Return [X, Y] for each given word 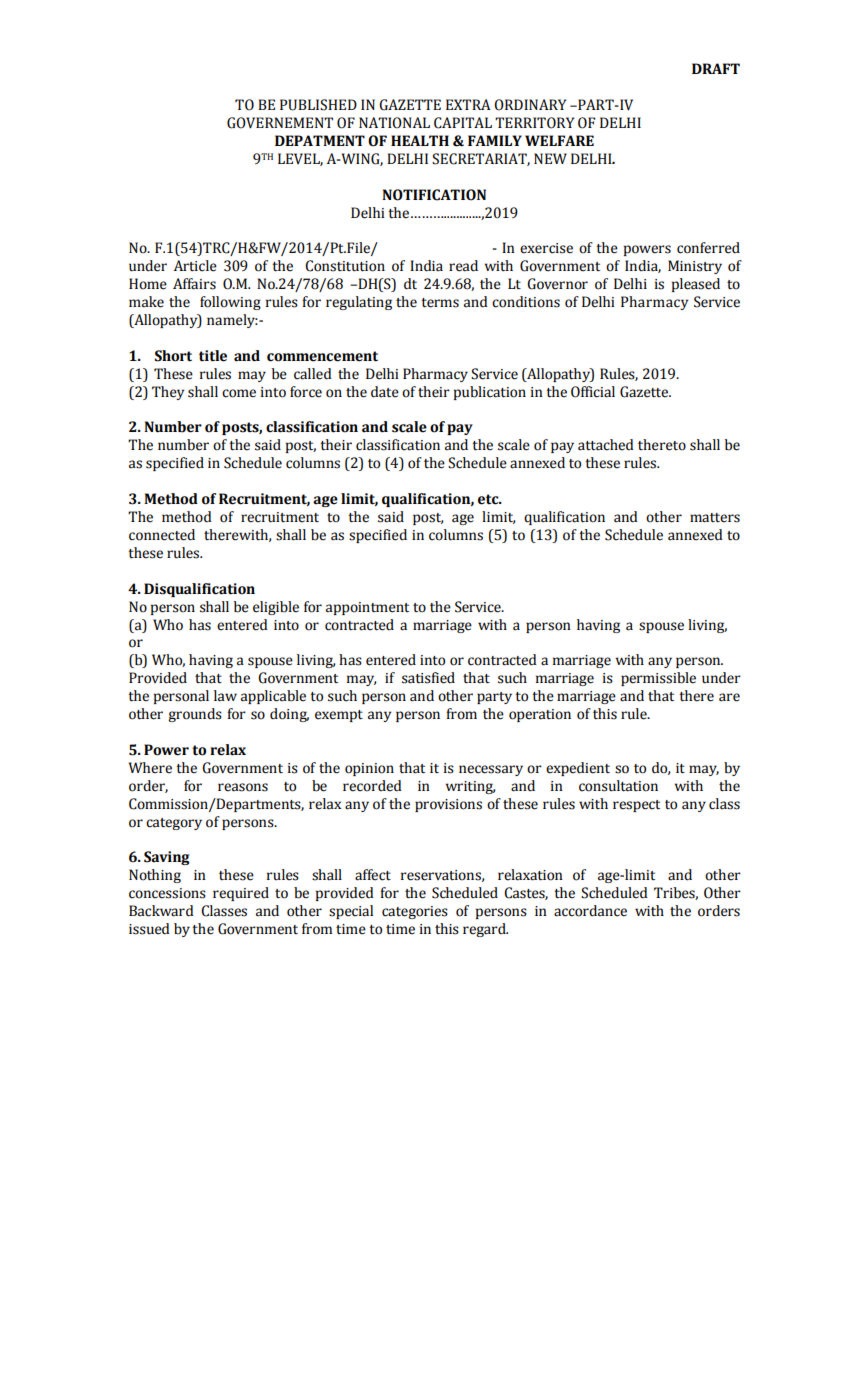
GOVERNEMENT [280, 123]
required [241, 894]
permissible [658, 679]
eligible [276, 608]
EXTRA [468, 104]
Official [593, 392]
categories [415, 912]
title [213, 356]
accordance [590, 911]
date [385, 392]
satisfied [428, 678]
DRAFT [716, 68]
